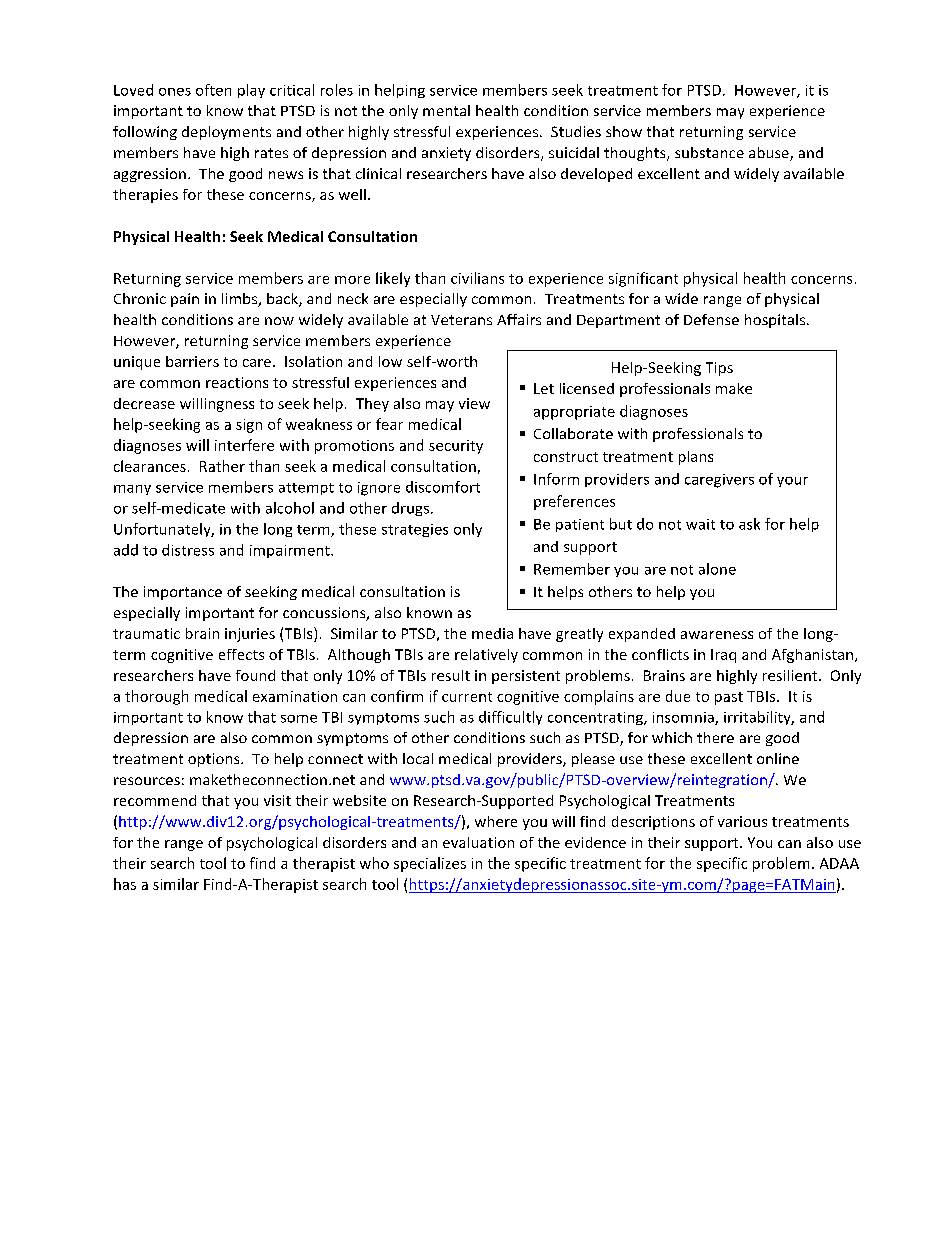 This screenshot has width=952, height=1233. I want to click on substance, so click(709, 152).
